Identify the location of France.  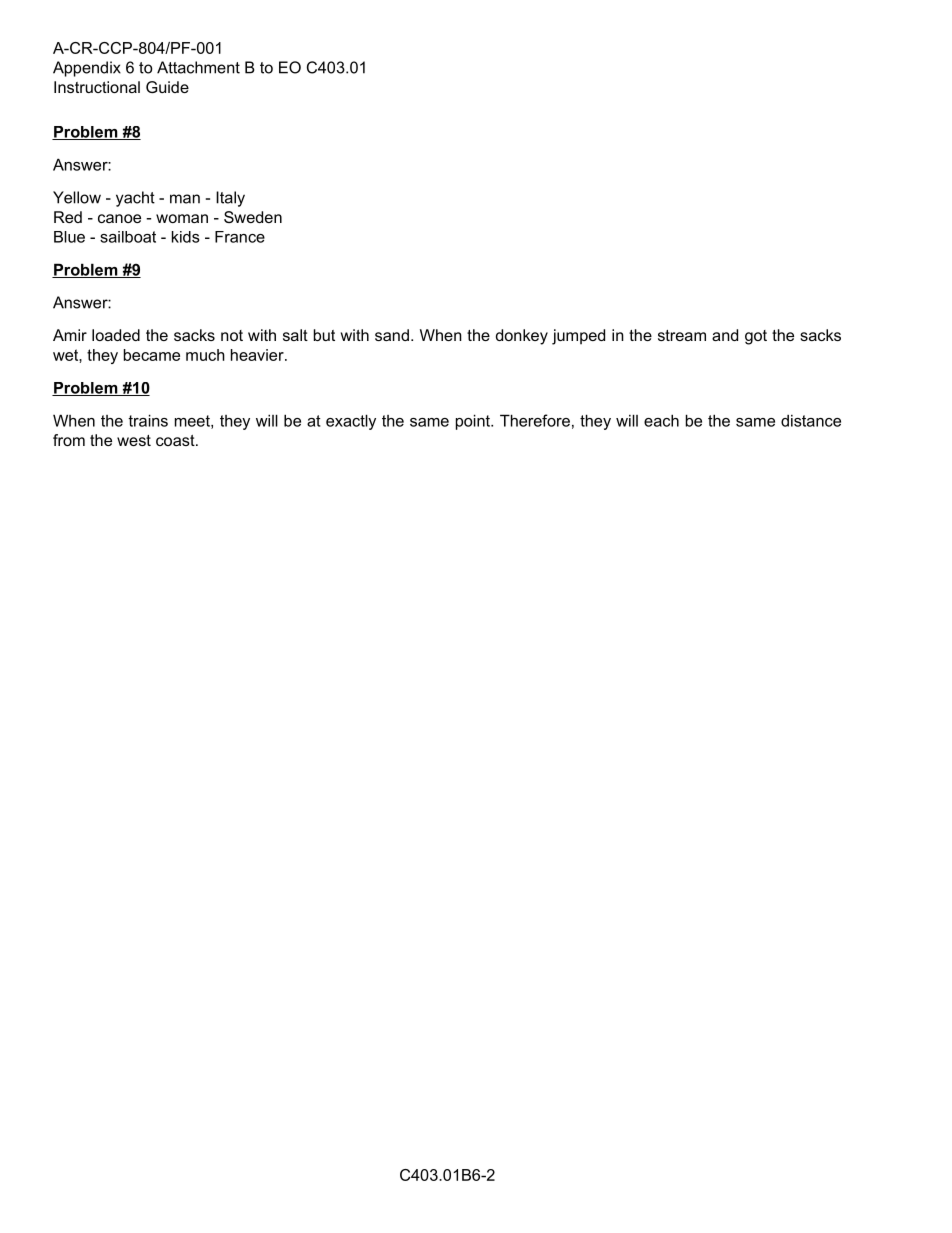
(240, 237).
